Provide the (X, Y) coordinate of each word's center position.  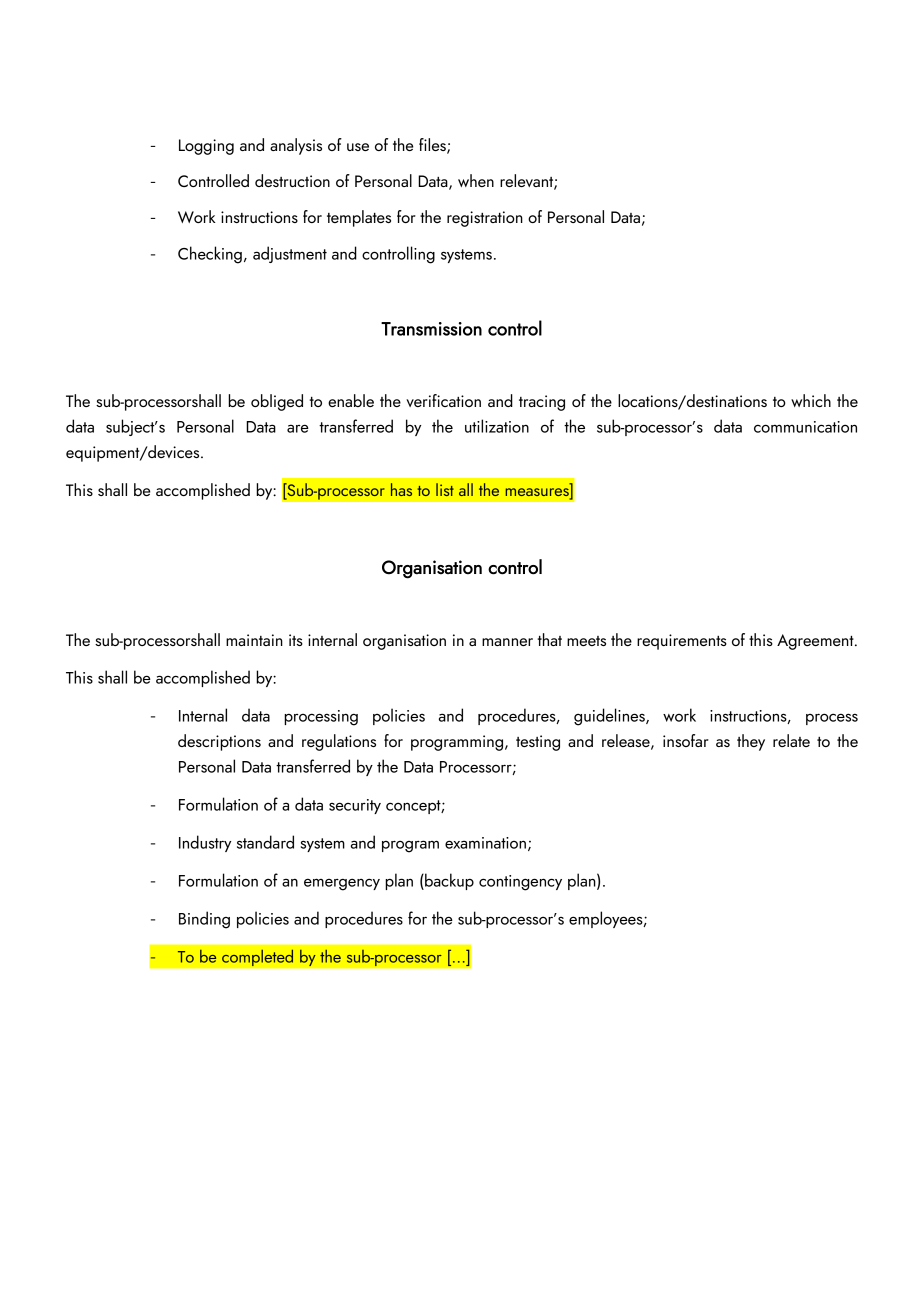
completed (258, 958)
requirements (682, 642)
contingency (520, 883)
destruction (292, 180)
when (476, 180)
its (296, 640)
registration (485, 219)
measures (538, 493)
